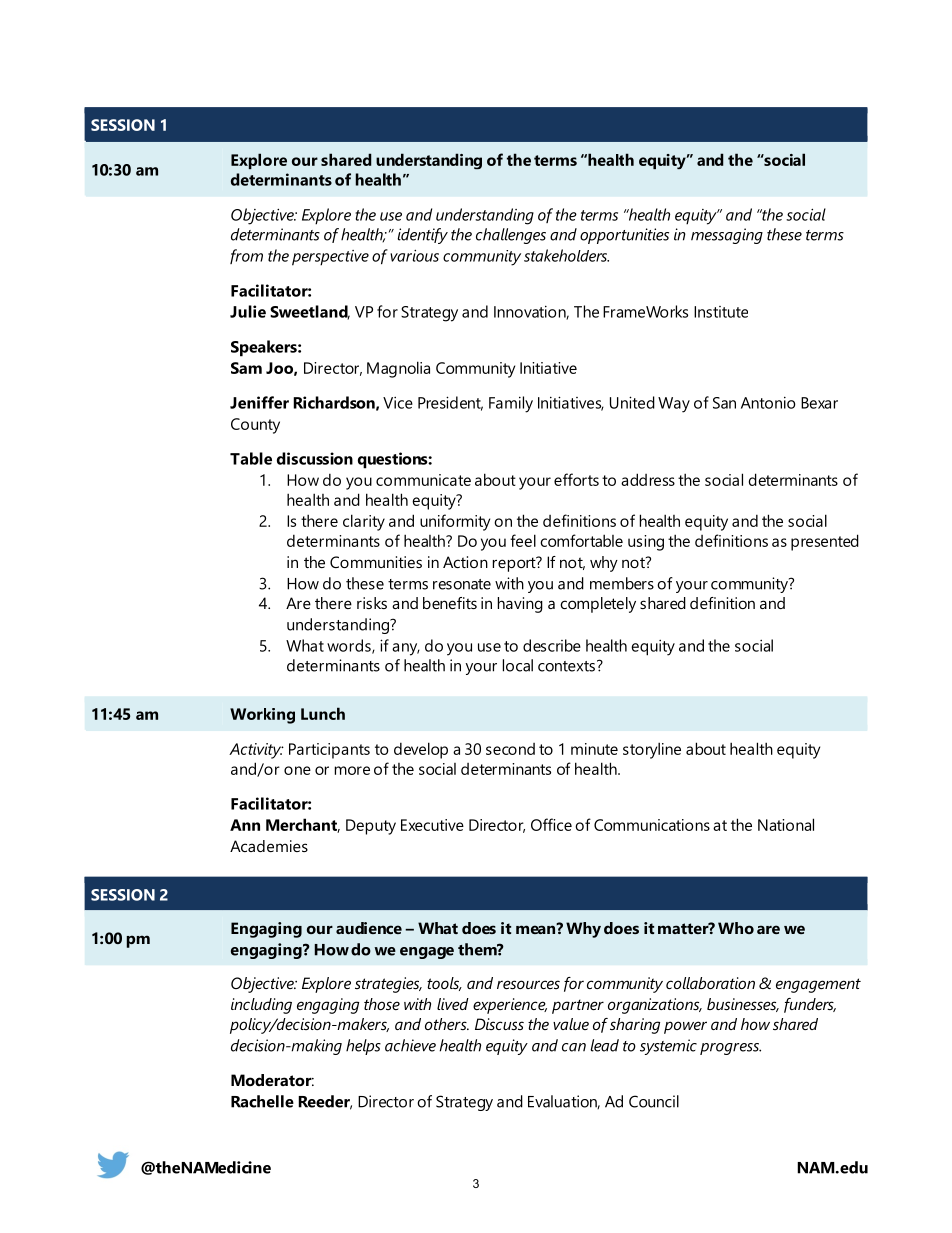 Image resolution: width=952 pixels, height=1233 pixels. Describe the element at coordinates (518, 665) in the screenshot. I see `local` at that location.
